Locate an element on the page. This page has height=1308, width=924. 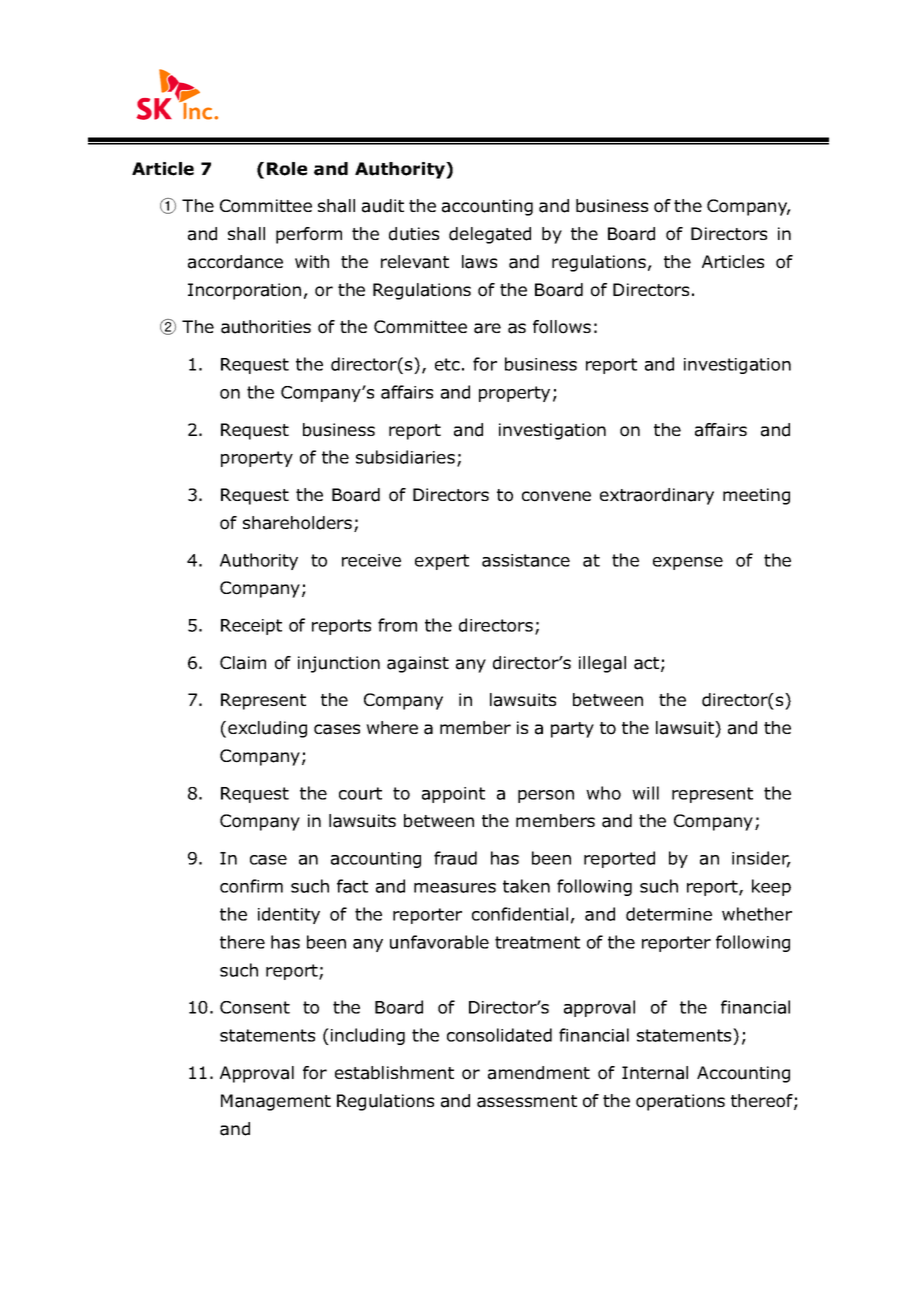
shareholders is located at coordinates (297, 523).
